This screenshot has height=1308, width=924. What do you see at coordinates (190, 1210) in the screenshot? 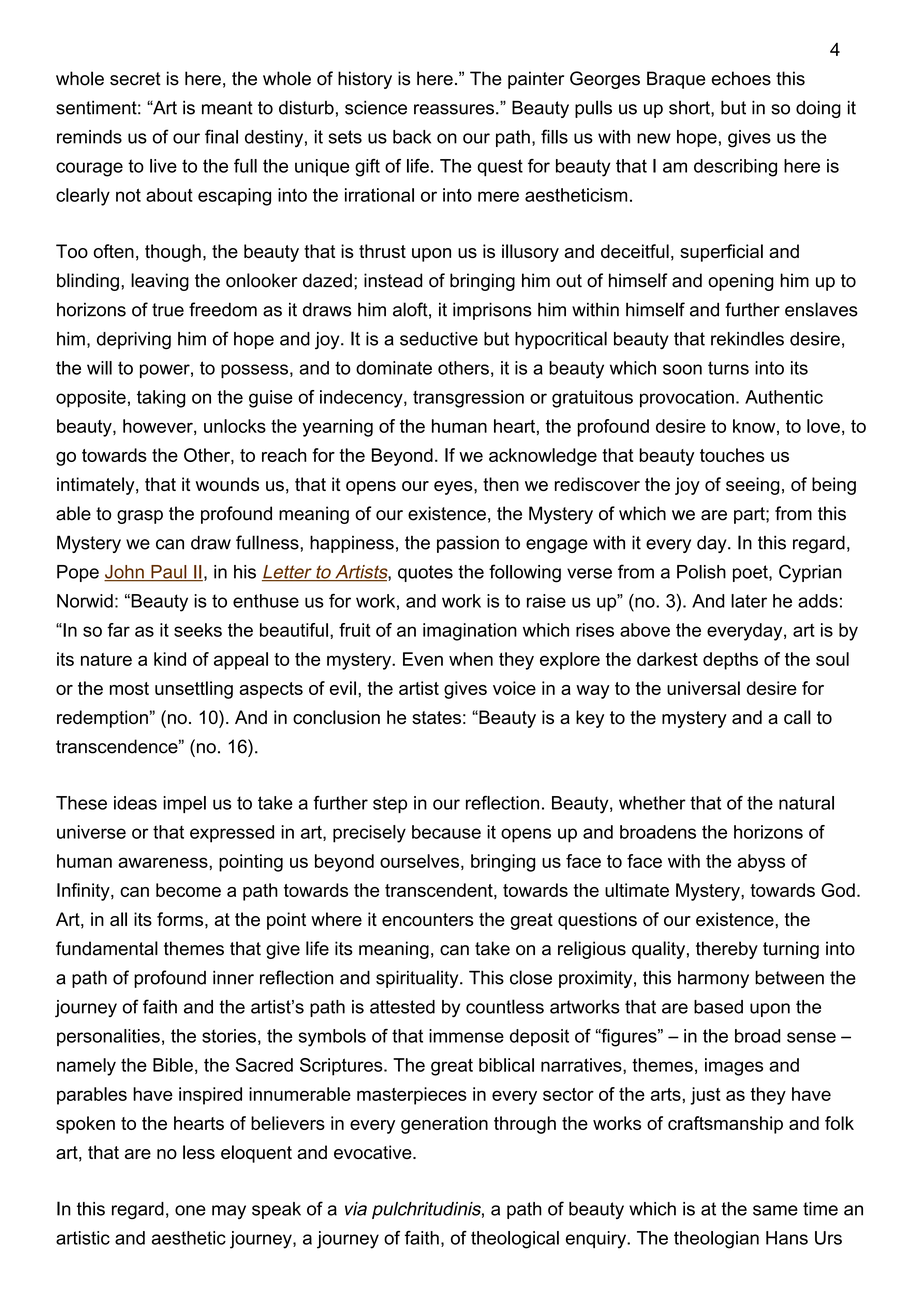
I see `one` at bounding box center [190, 1210].
